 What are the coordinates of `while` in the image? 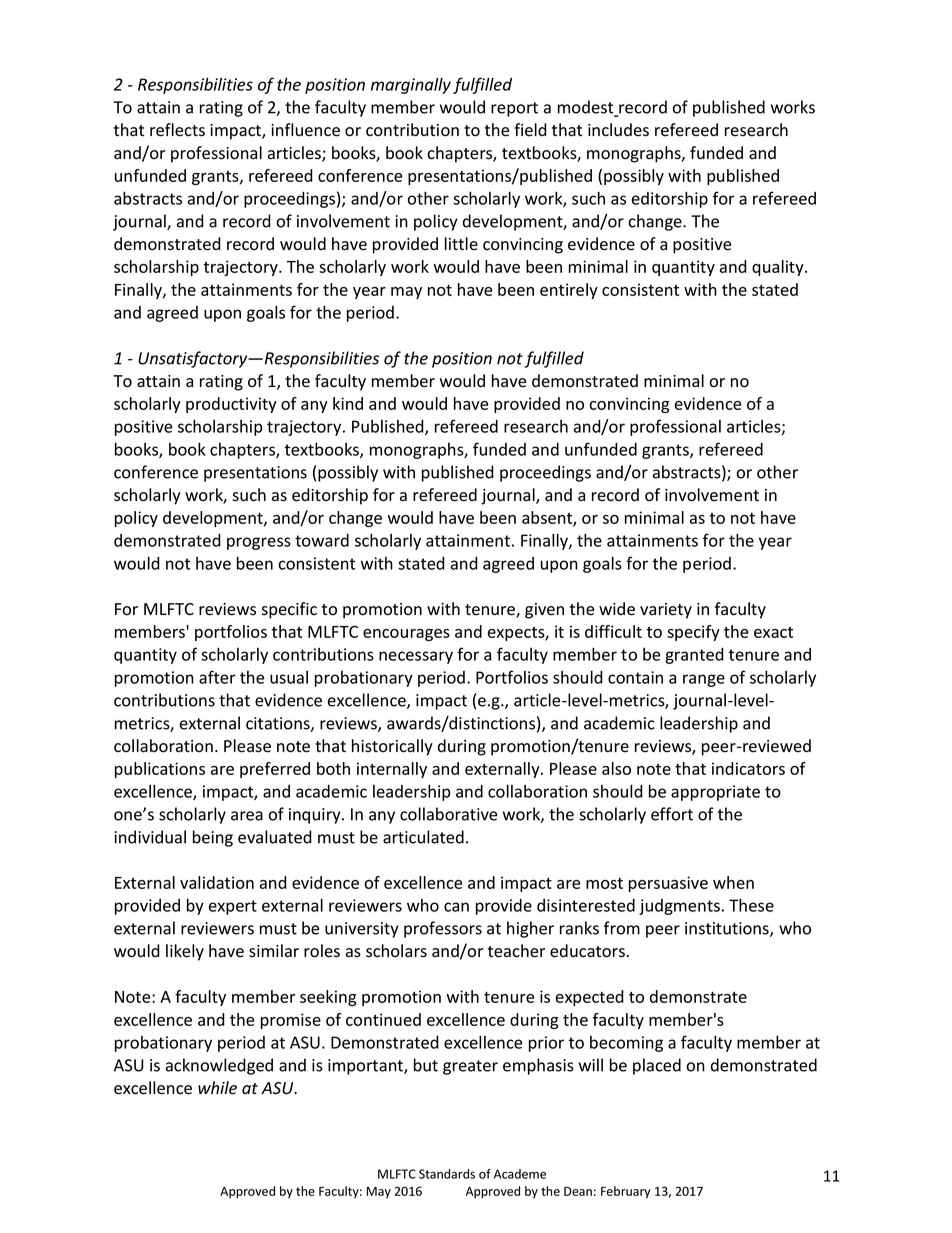 It's located at (217, 1088).
